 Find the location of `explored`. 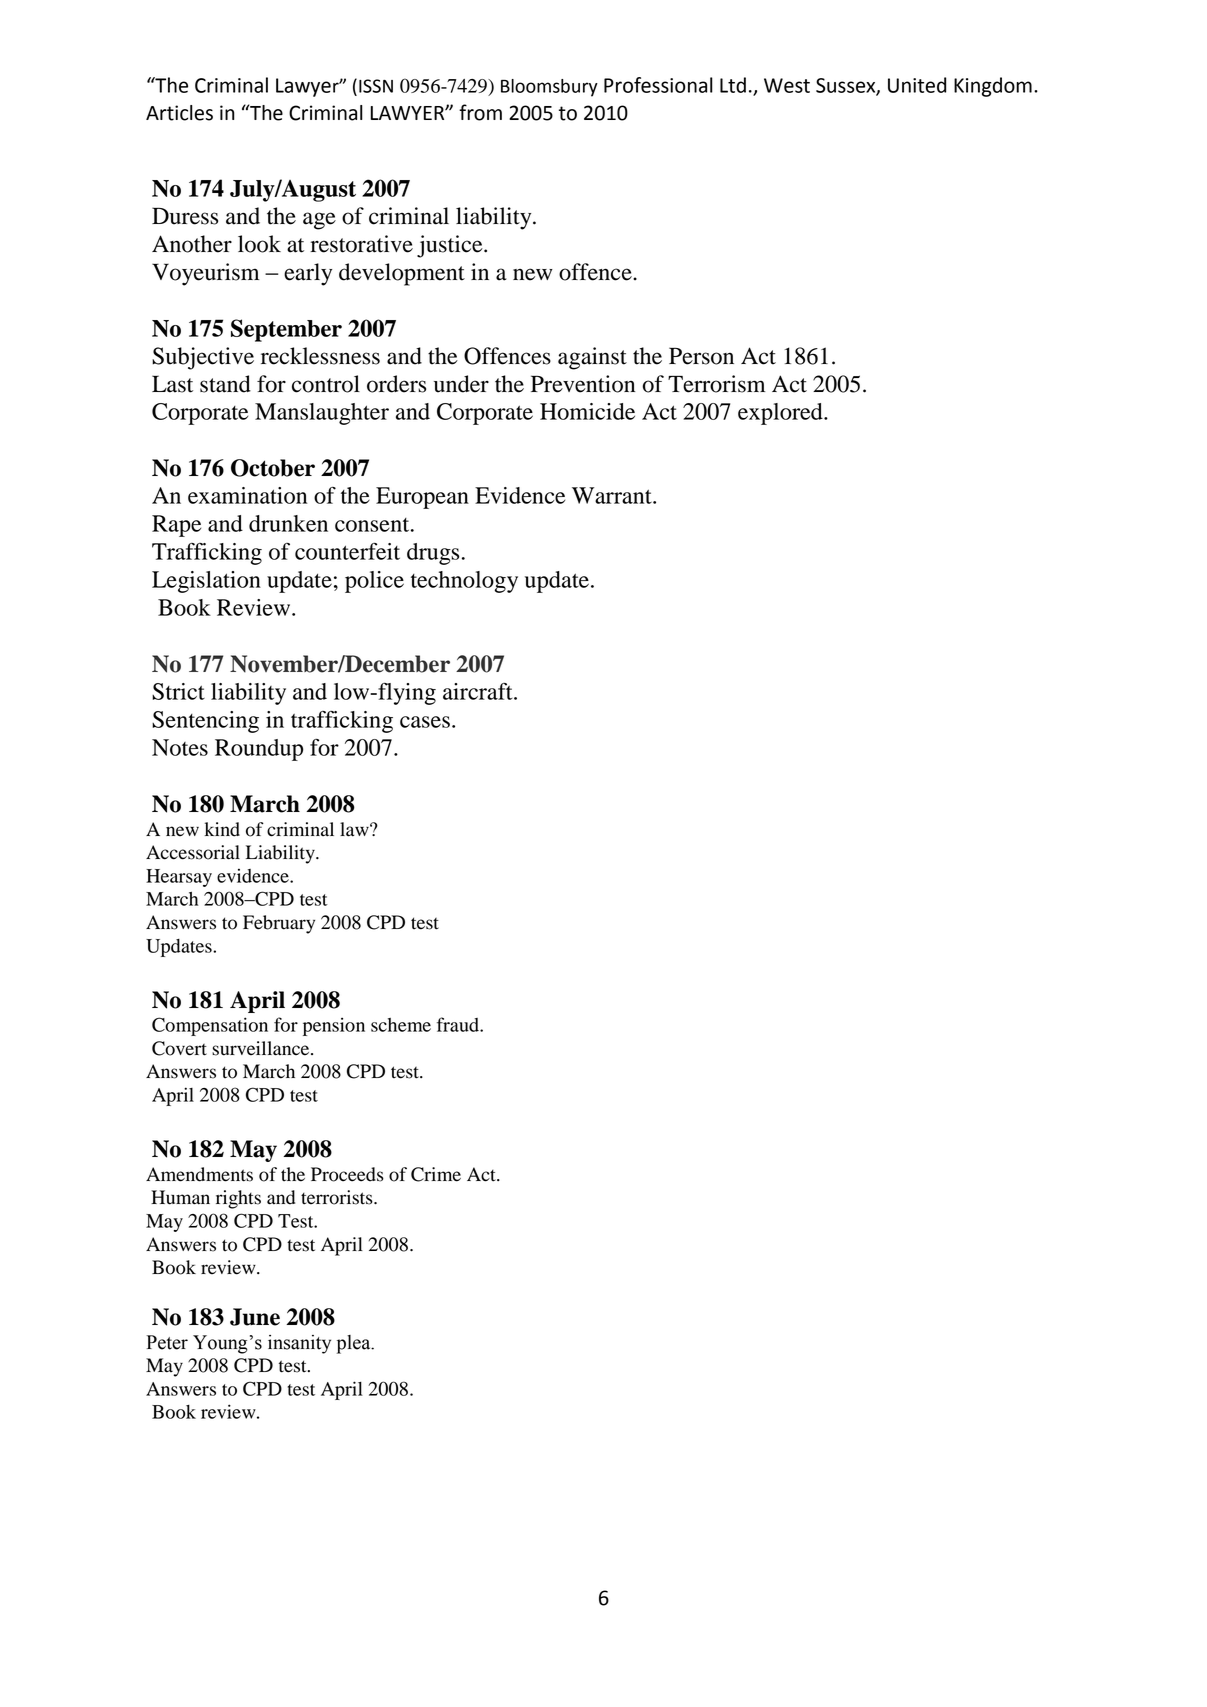

explored is located at coordinates (781, 414).
